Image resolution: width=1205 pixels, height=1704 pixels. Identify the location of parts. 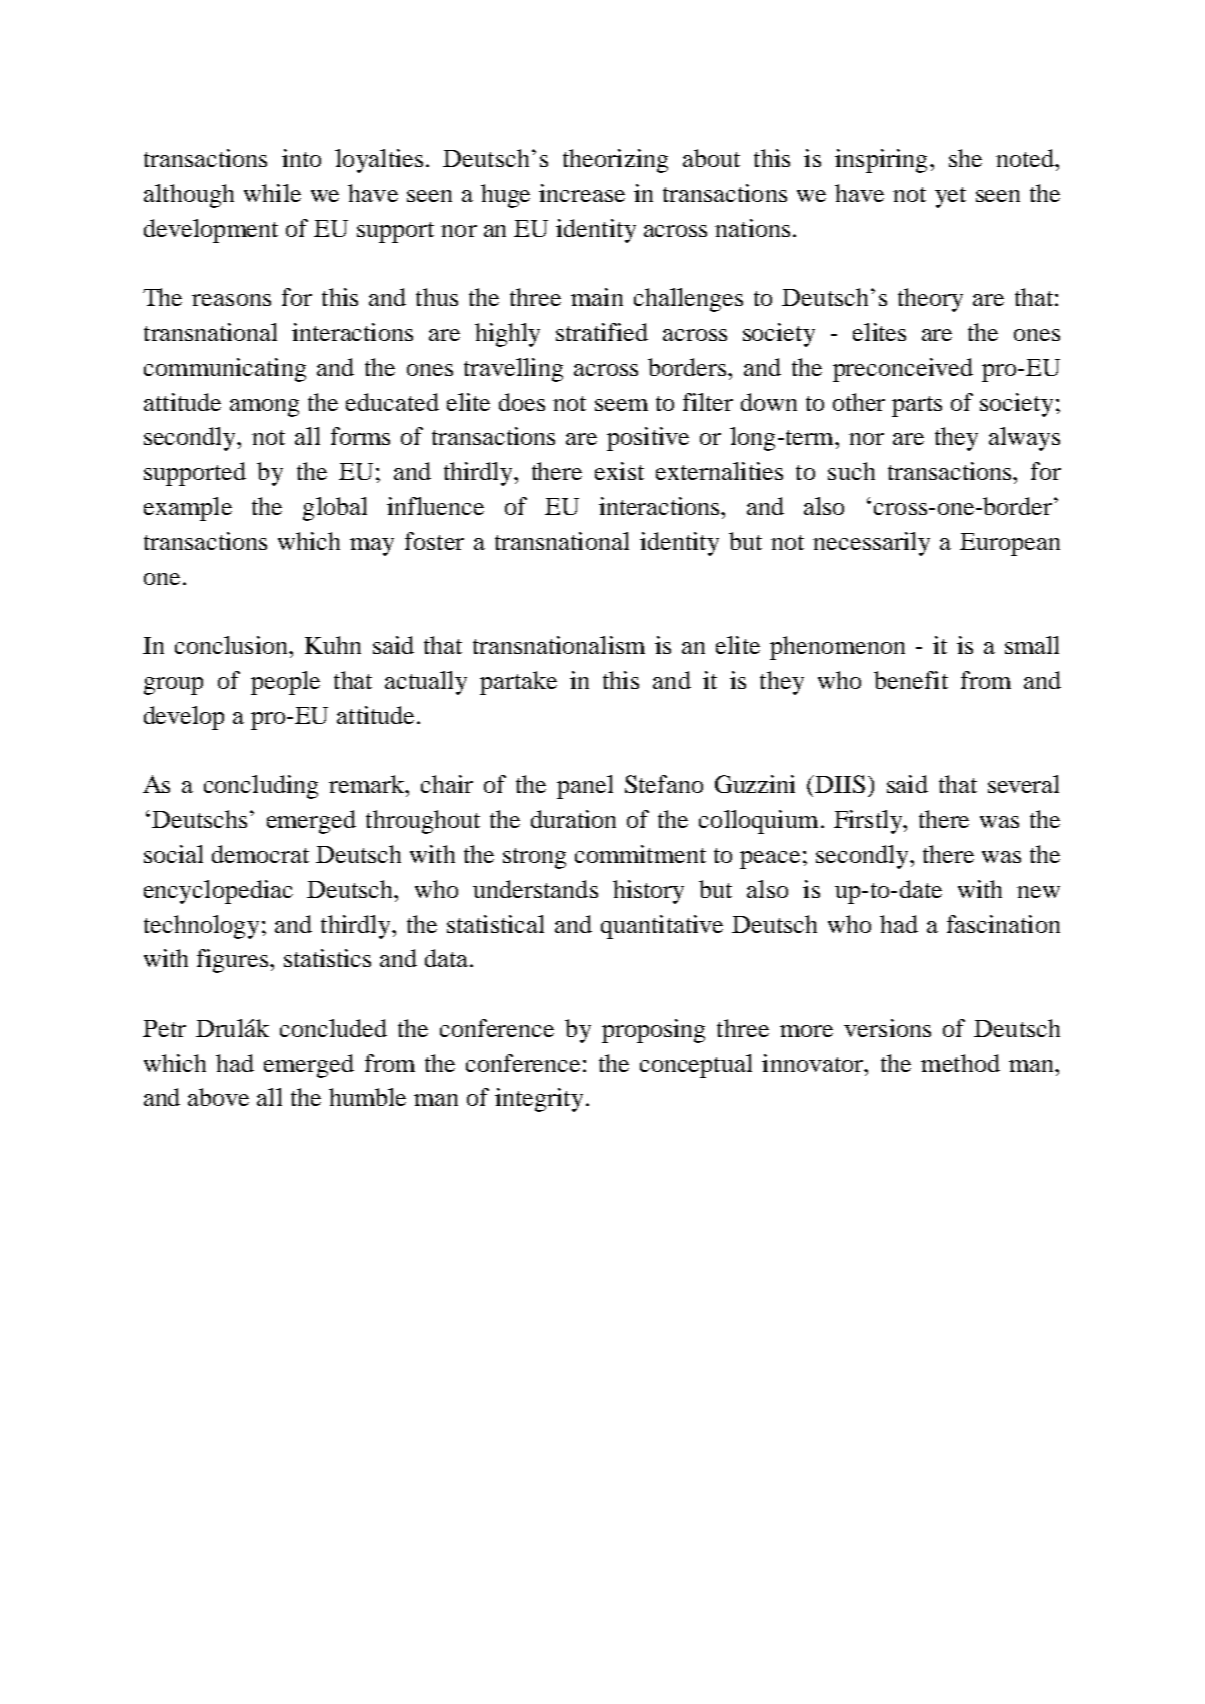
(917, 406).
